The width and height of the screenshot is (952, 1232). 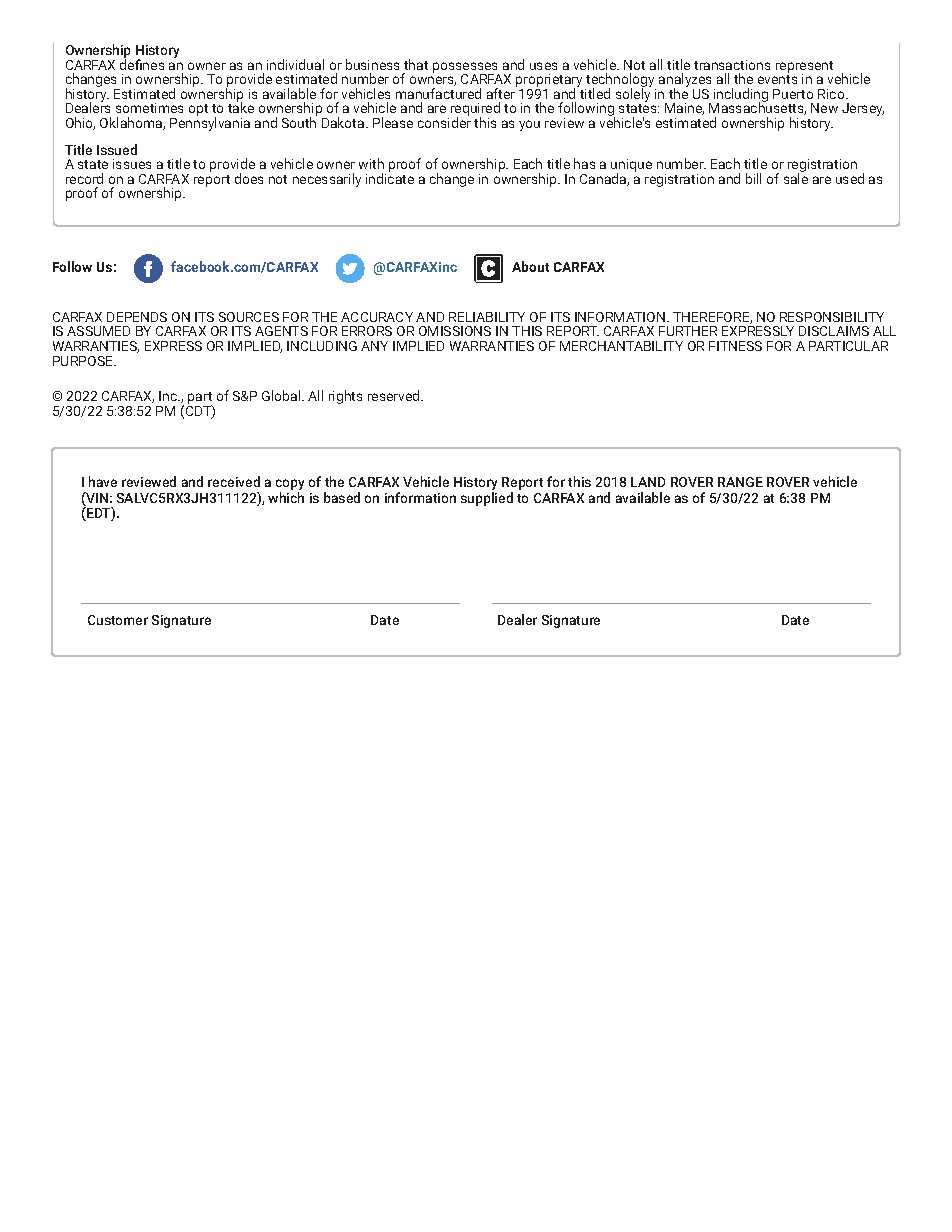 What do you see at coordinates (142, 63) in the screenshot?
I see `defines` at bounding box center [142, 63].
